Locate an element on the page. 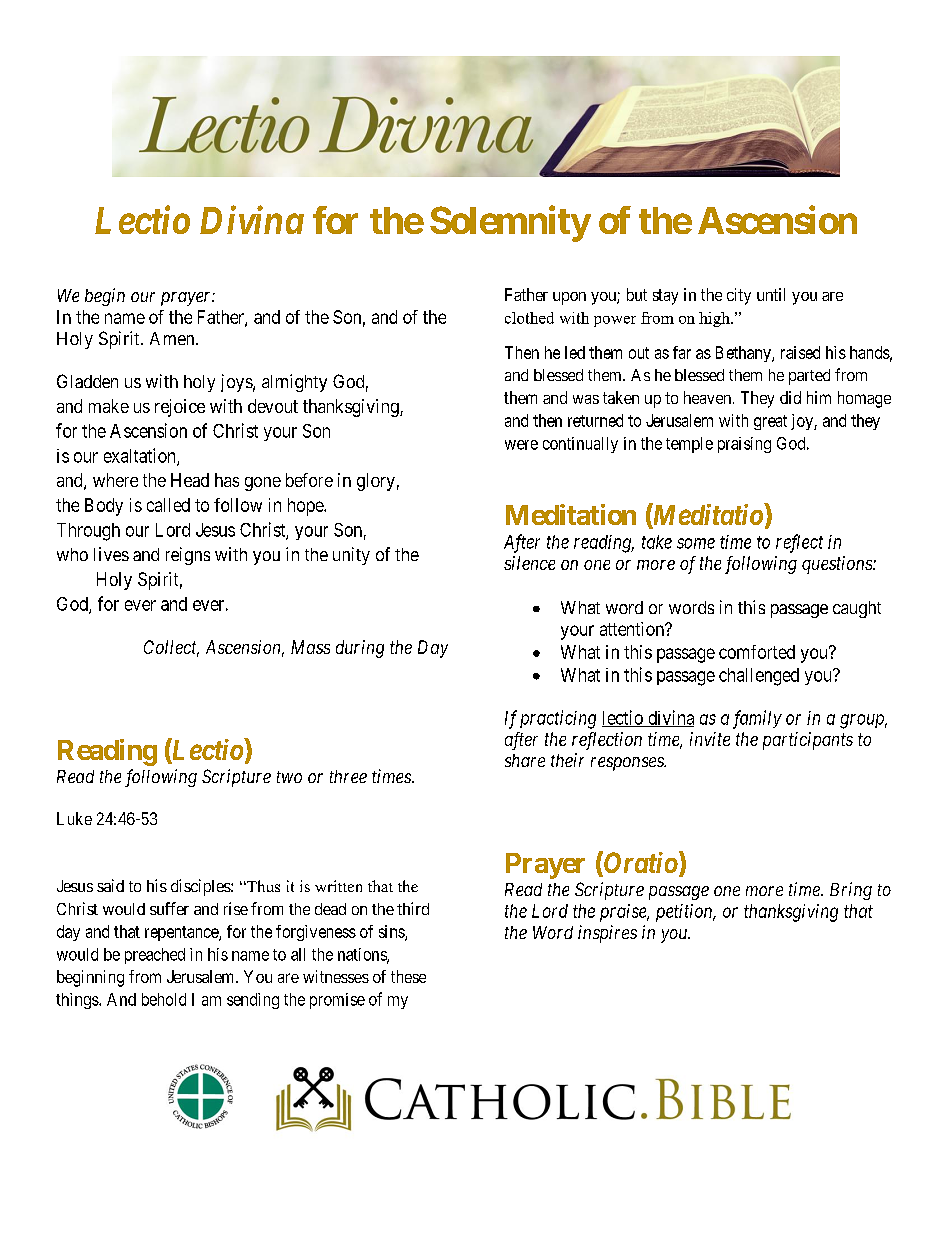 The image size is (952, 1233). Collect is located at coordinates (171, 648).
